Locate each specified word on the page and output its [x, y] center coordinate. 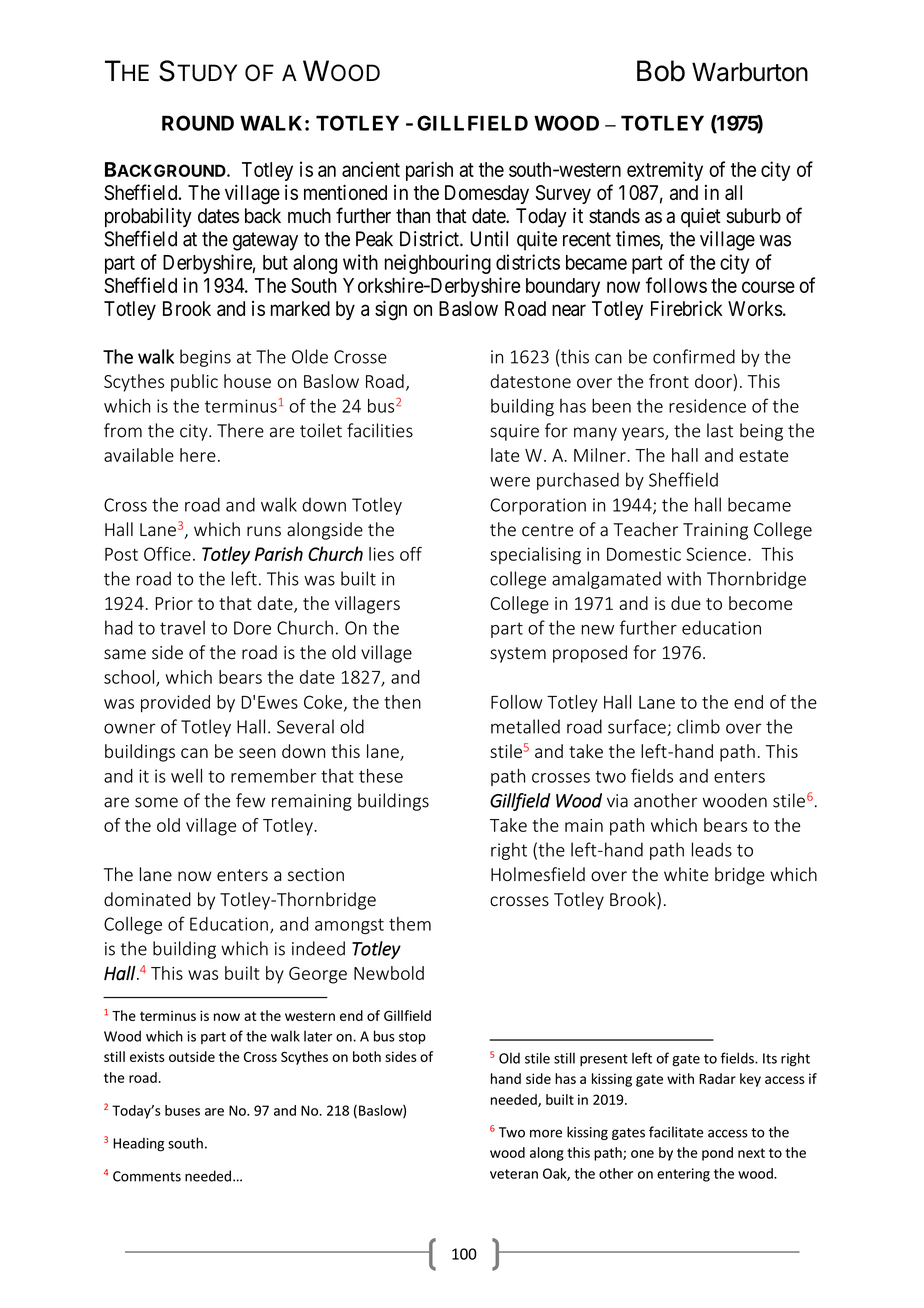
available [139, 455]
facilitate [676, 1132]
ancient [371, 169]
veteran [514, 1174]
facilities [380, 430]
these [381, 776]
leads [712, 849]
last [720, 430]
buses [182, 1110]
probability [148, 217]
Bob [661, 71]
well [186, 775]
